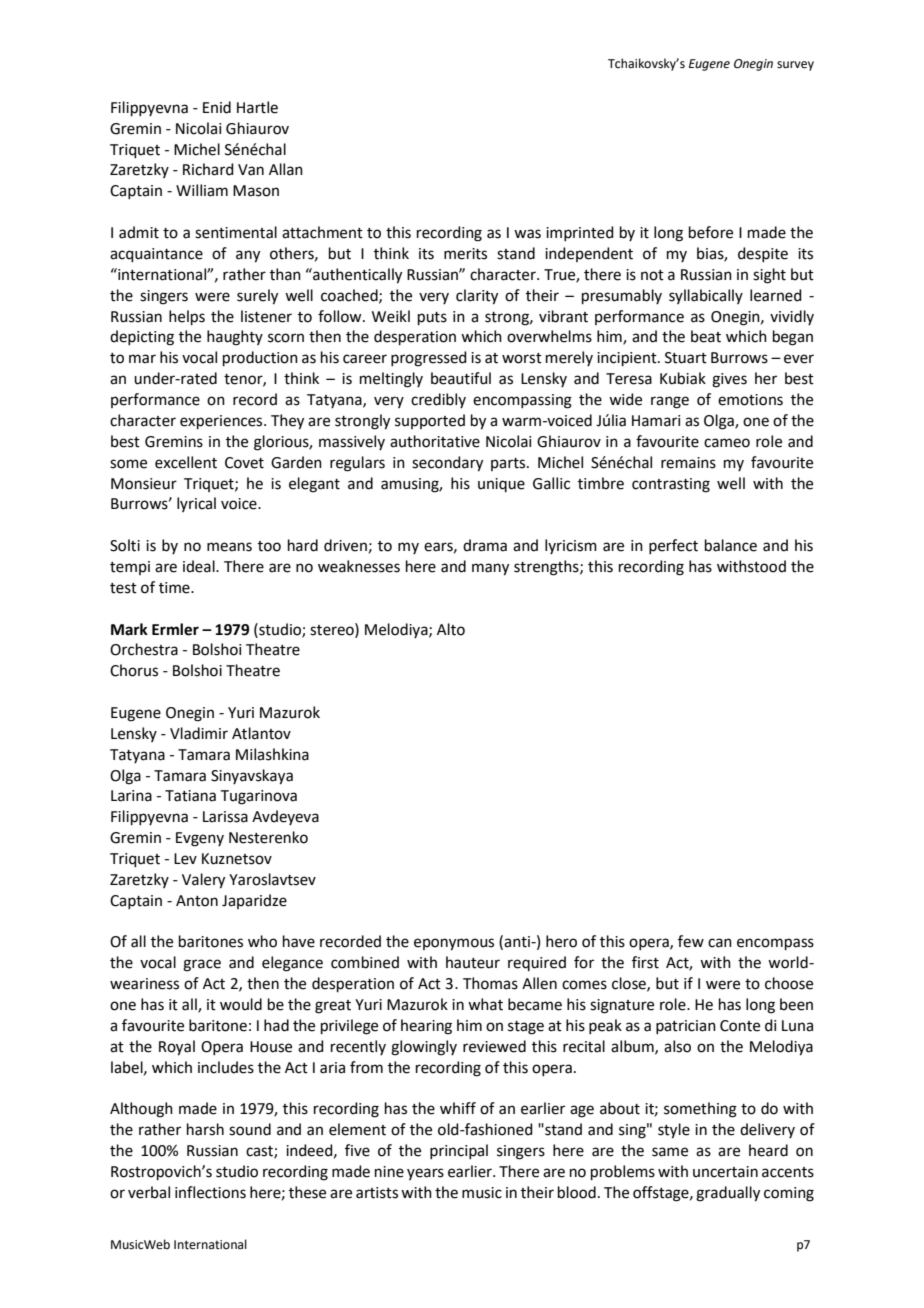 Image resolution: width=924 pixels, height=1308 pixels. I want to click on harsh, so click(205, 1129).
